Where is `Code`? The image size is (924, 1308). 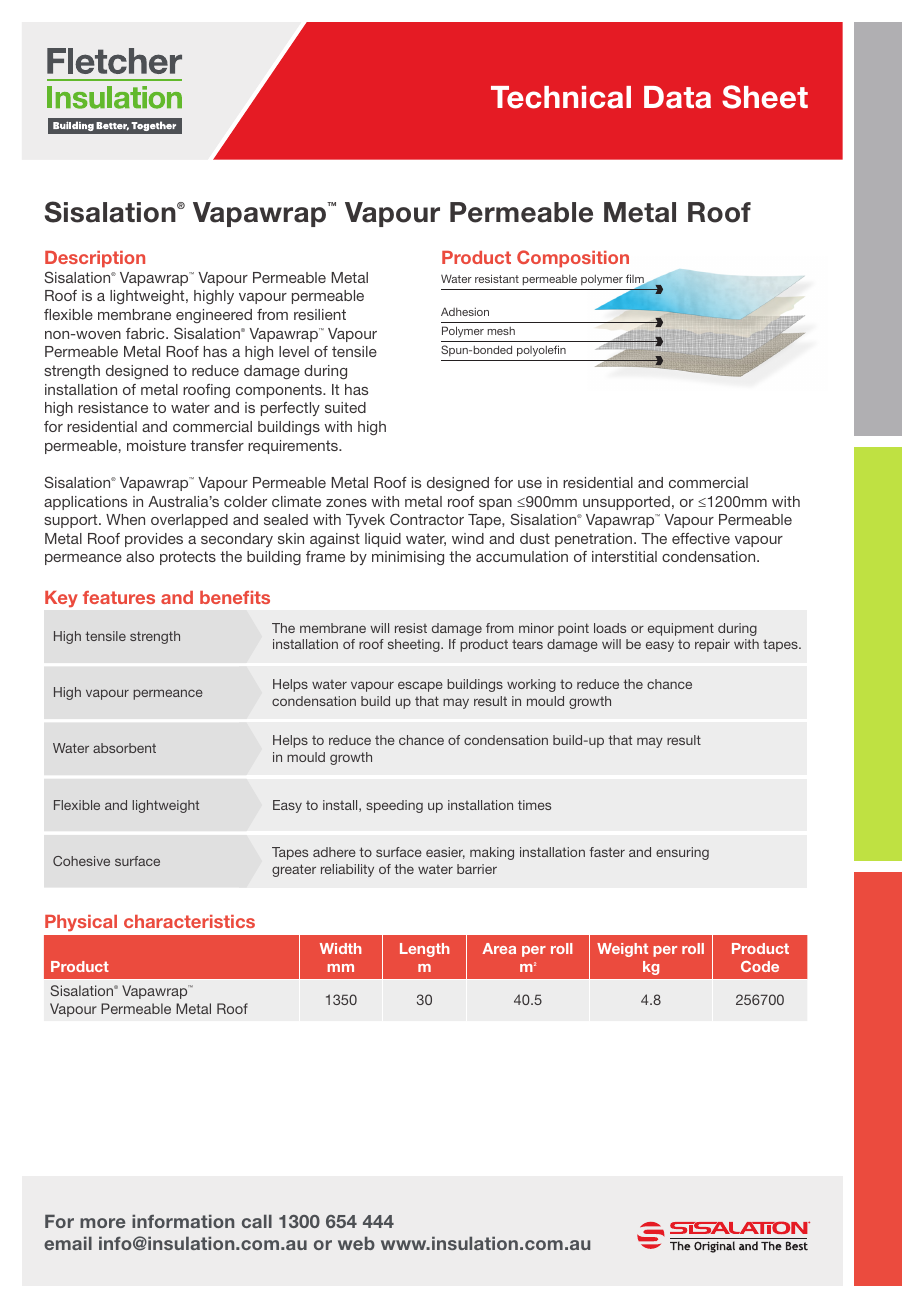 Code is located at coordinates (760, 966).
